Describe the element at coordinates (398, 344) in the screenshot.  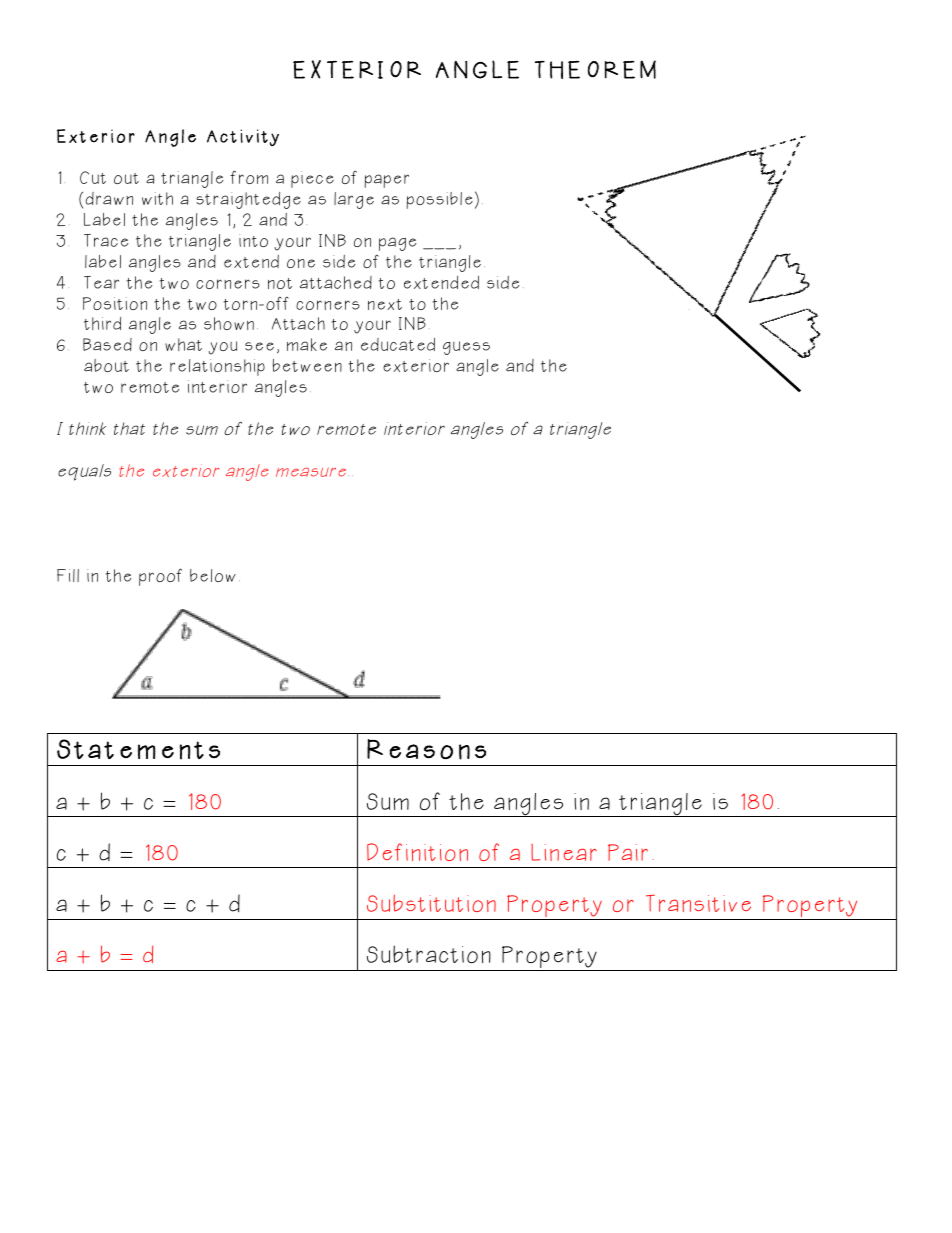
I see `educated` at that location.
